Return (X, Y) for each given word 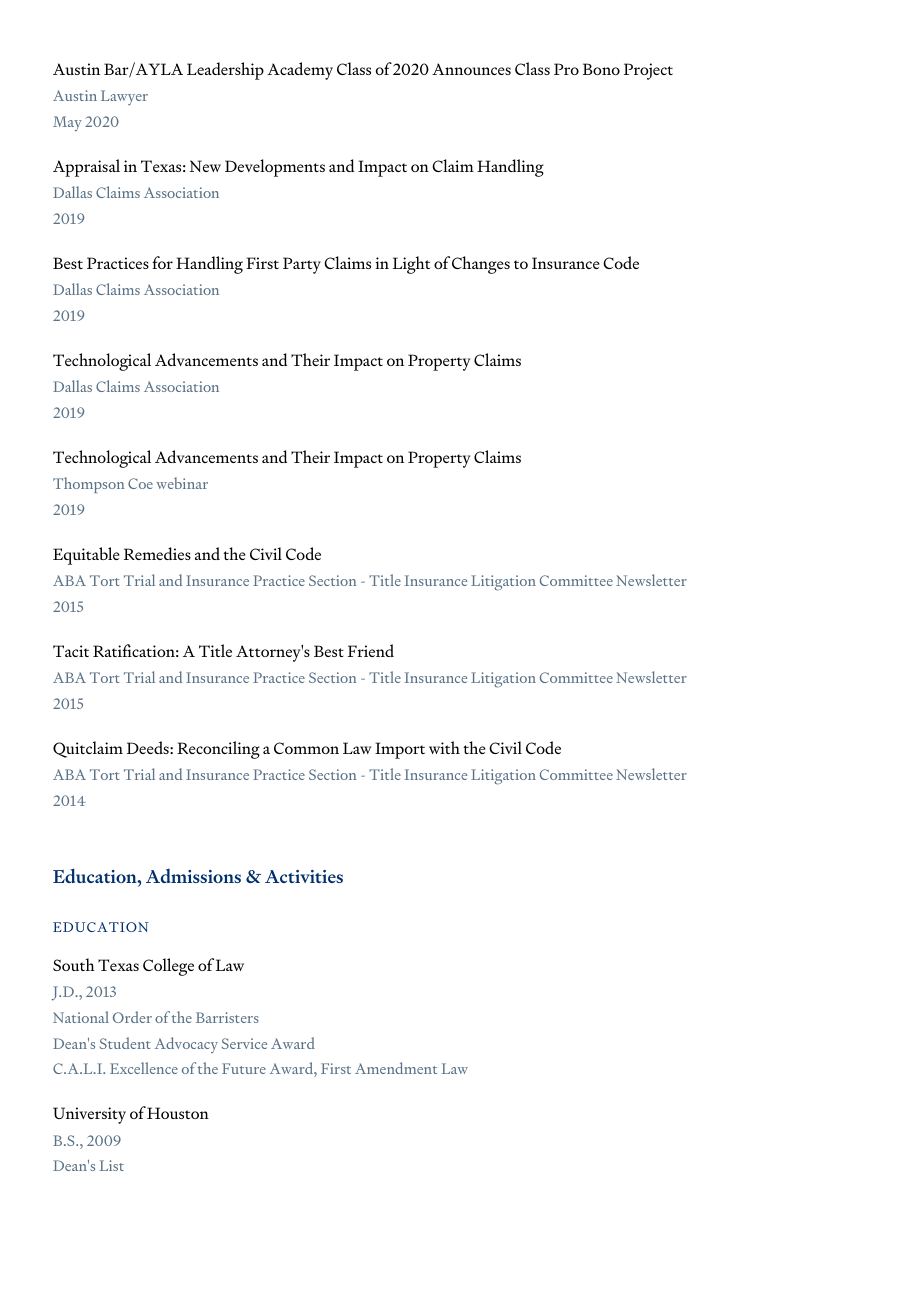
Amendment (396, 1068)
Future (244, 1068)
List (112, 1165)
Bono (601, 69)
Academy (300, 71)
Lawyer (124, 97)
